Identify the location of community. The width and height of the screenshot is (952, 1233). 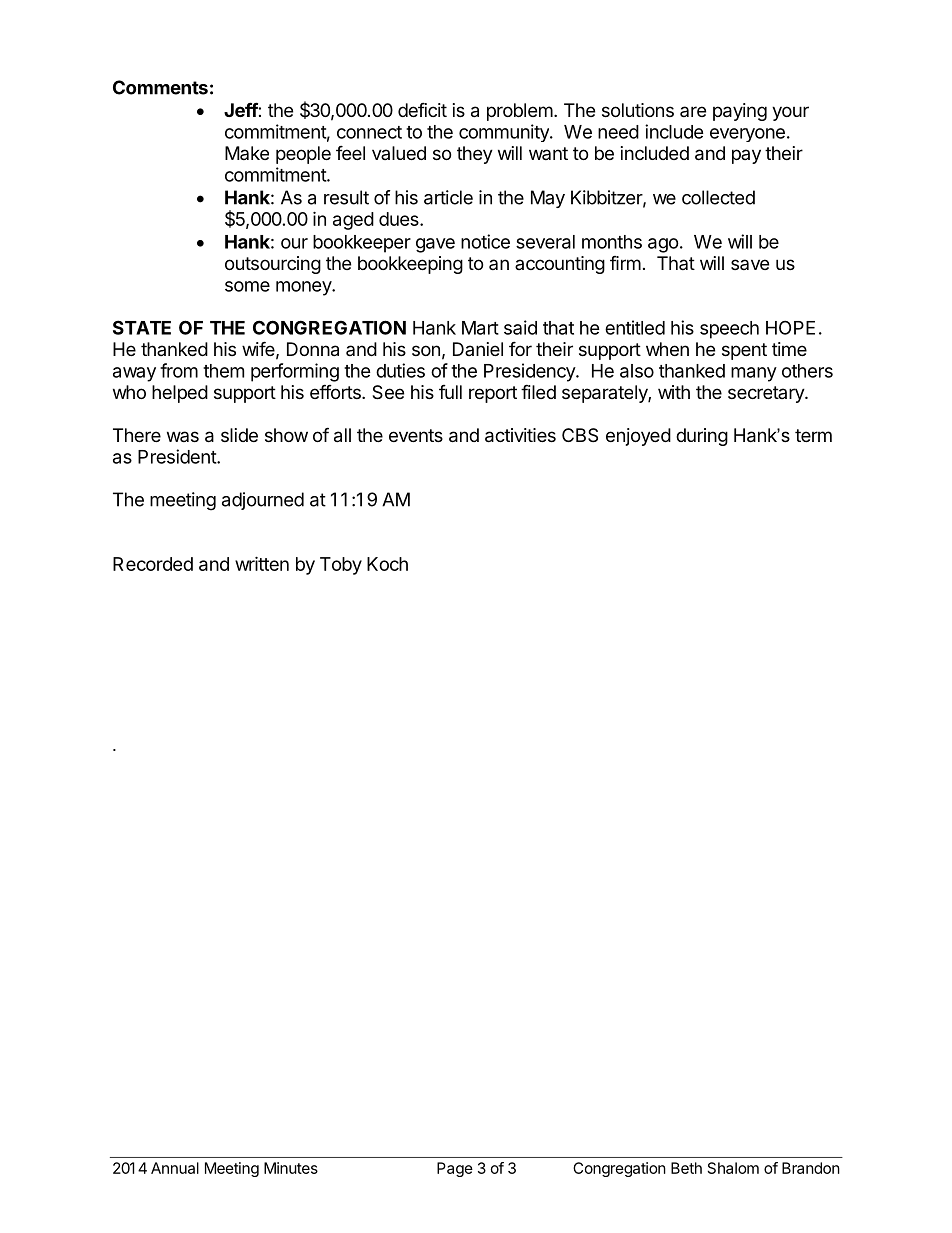
(505, 133).
